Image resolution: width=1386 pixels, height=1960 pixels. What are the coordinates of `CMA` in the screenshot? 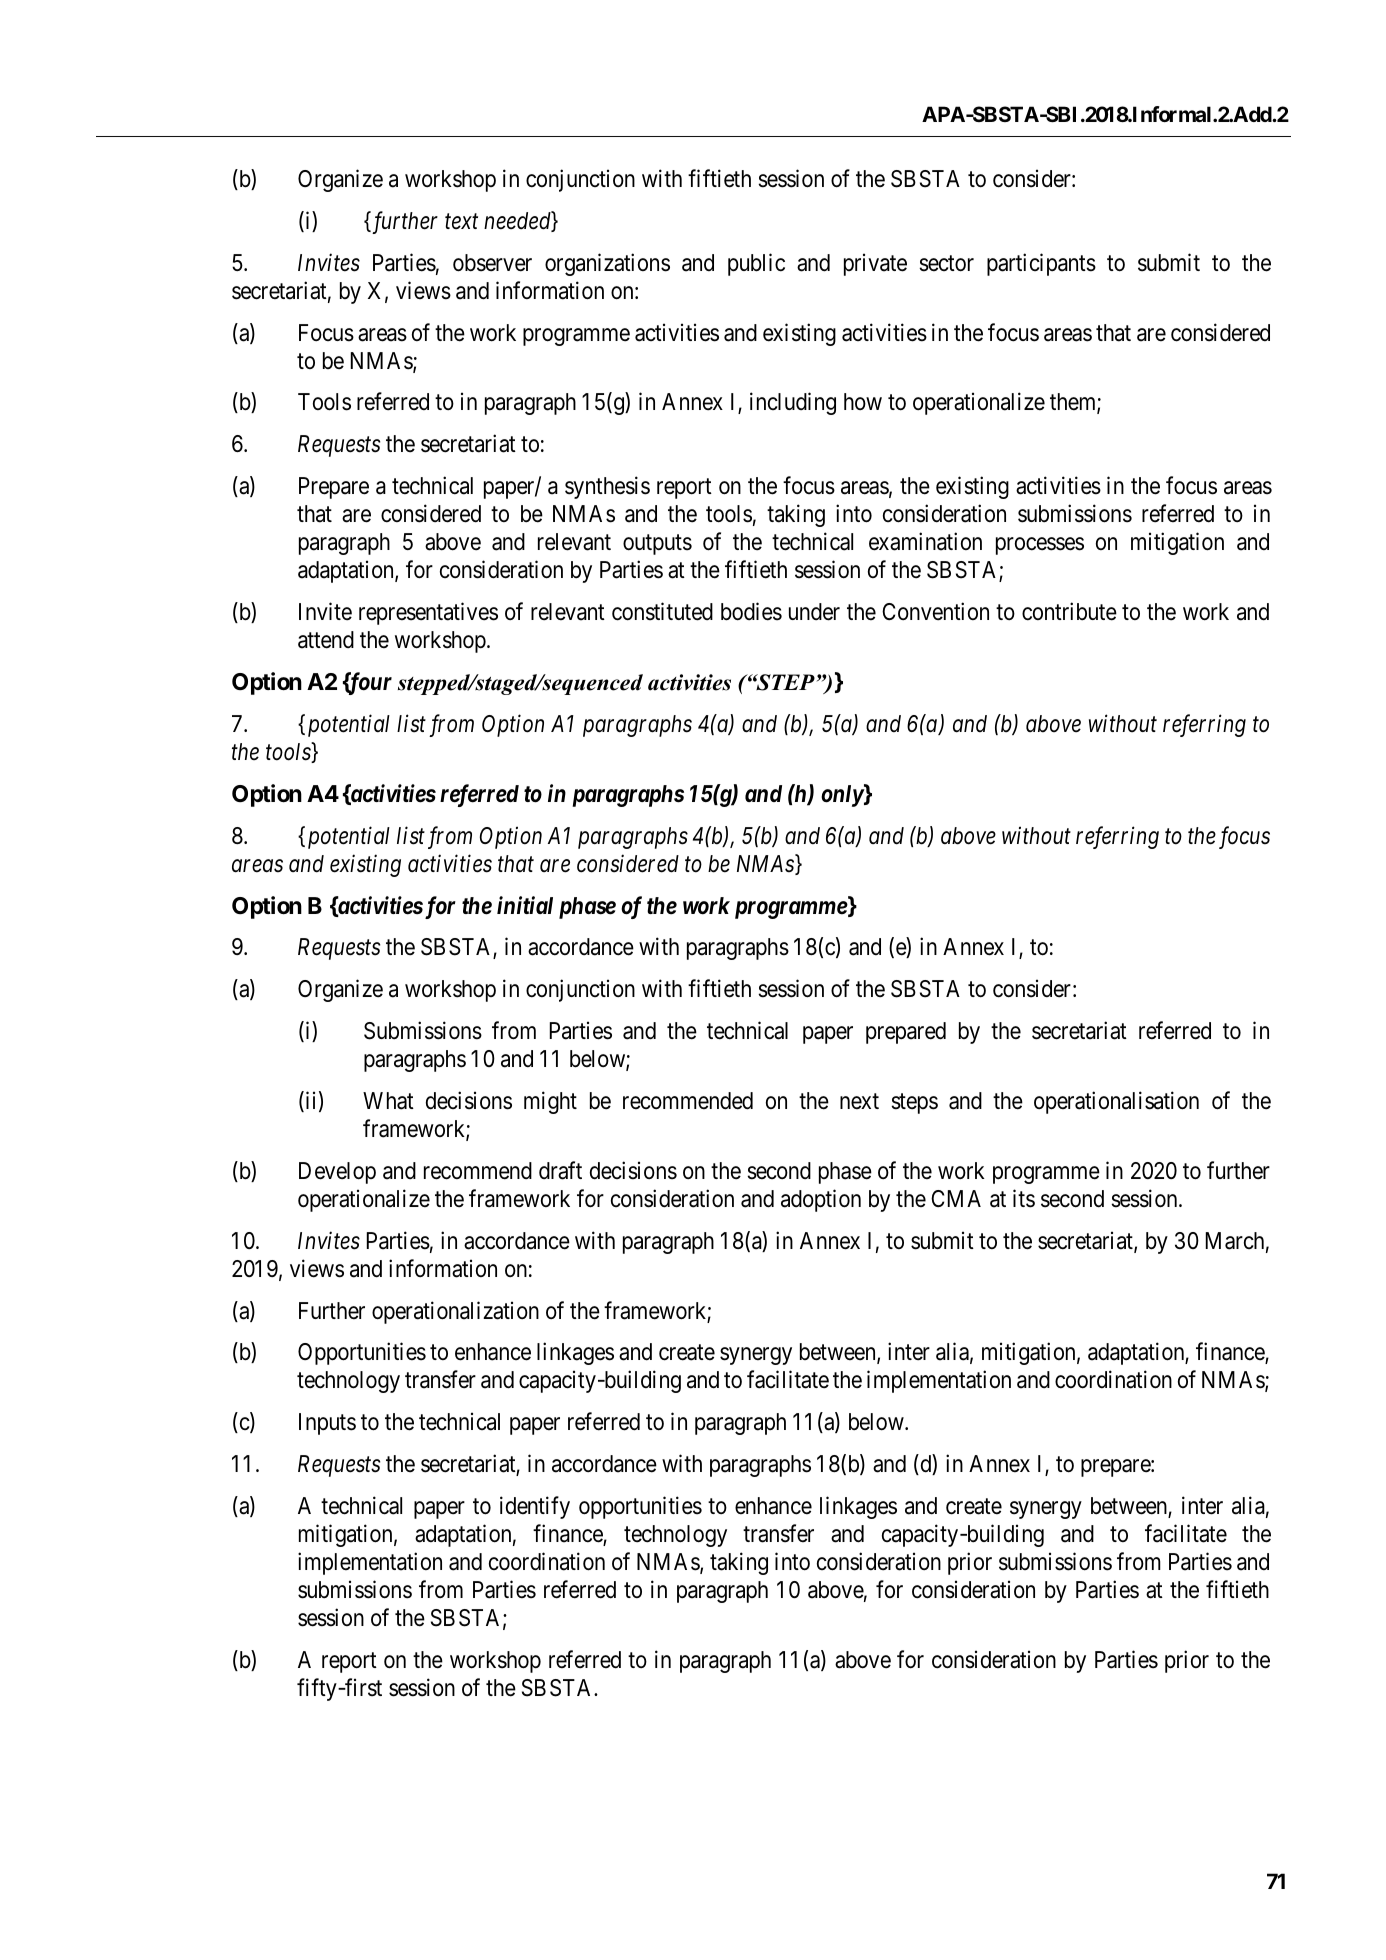 It's located at (956, 1198).
